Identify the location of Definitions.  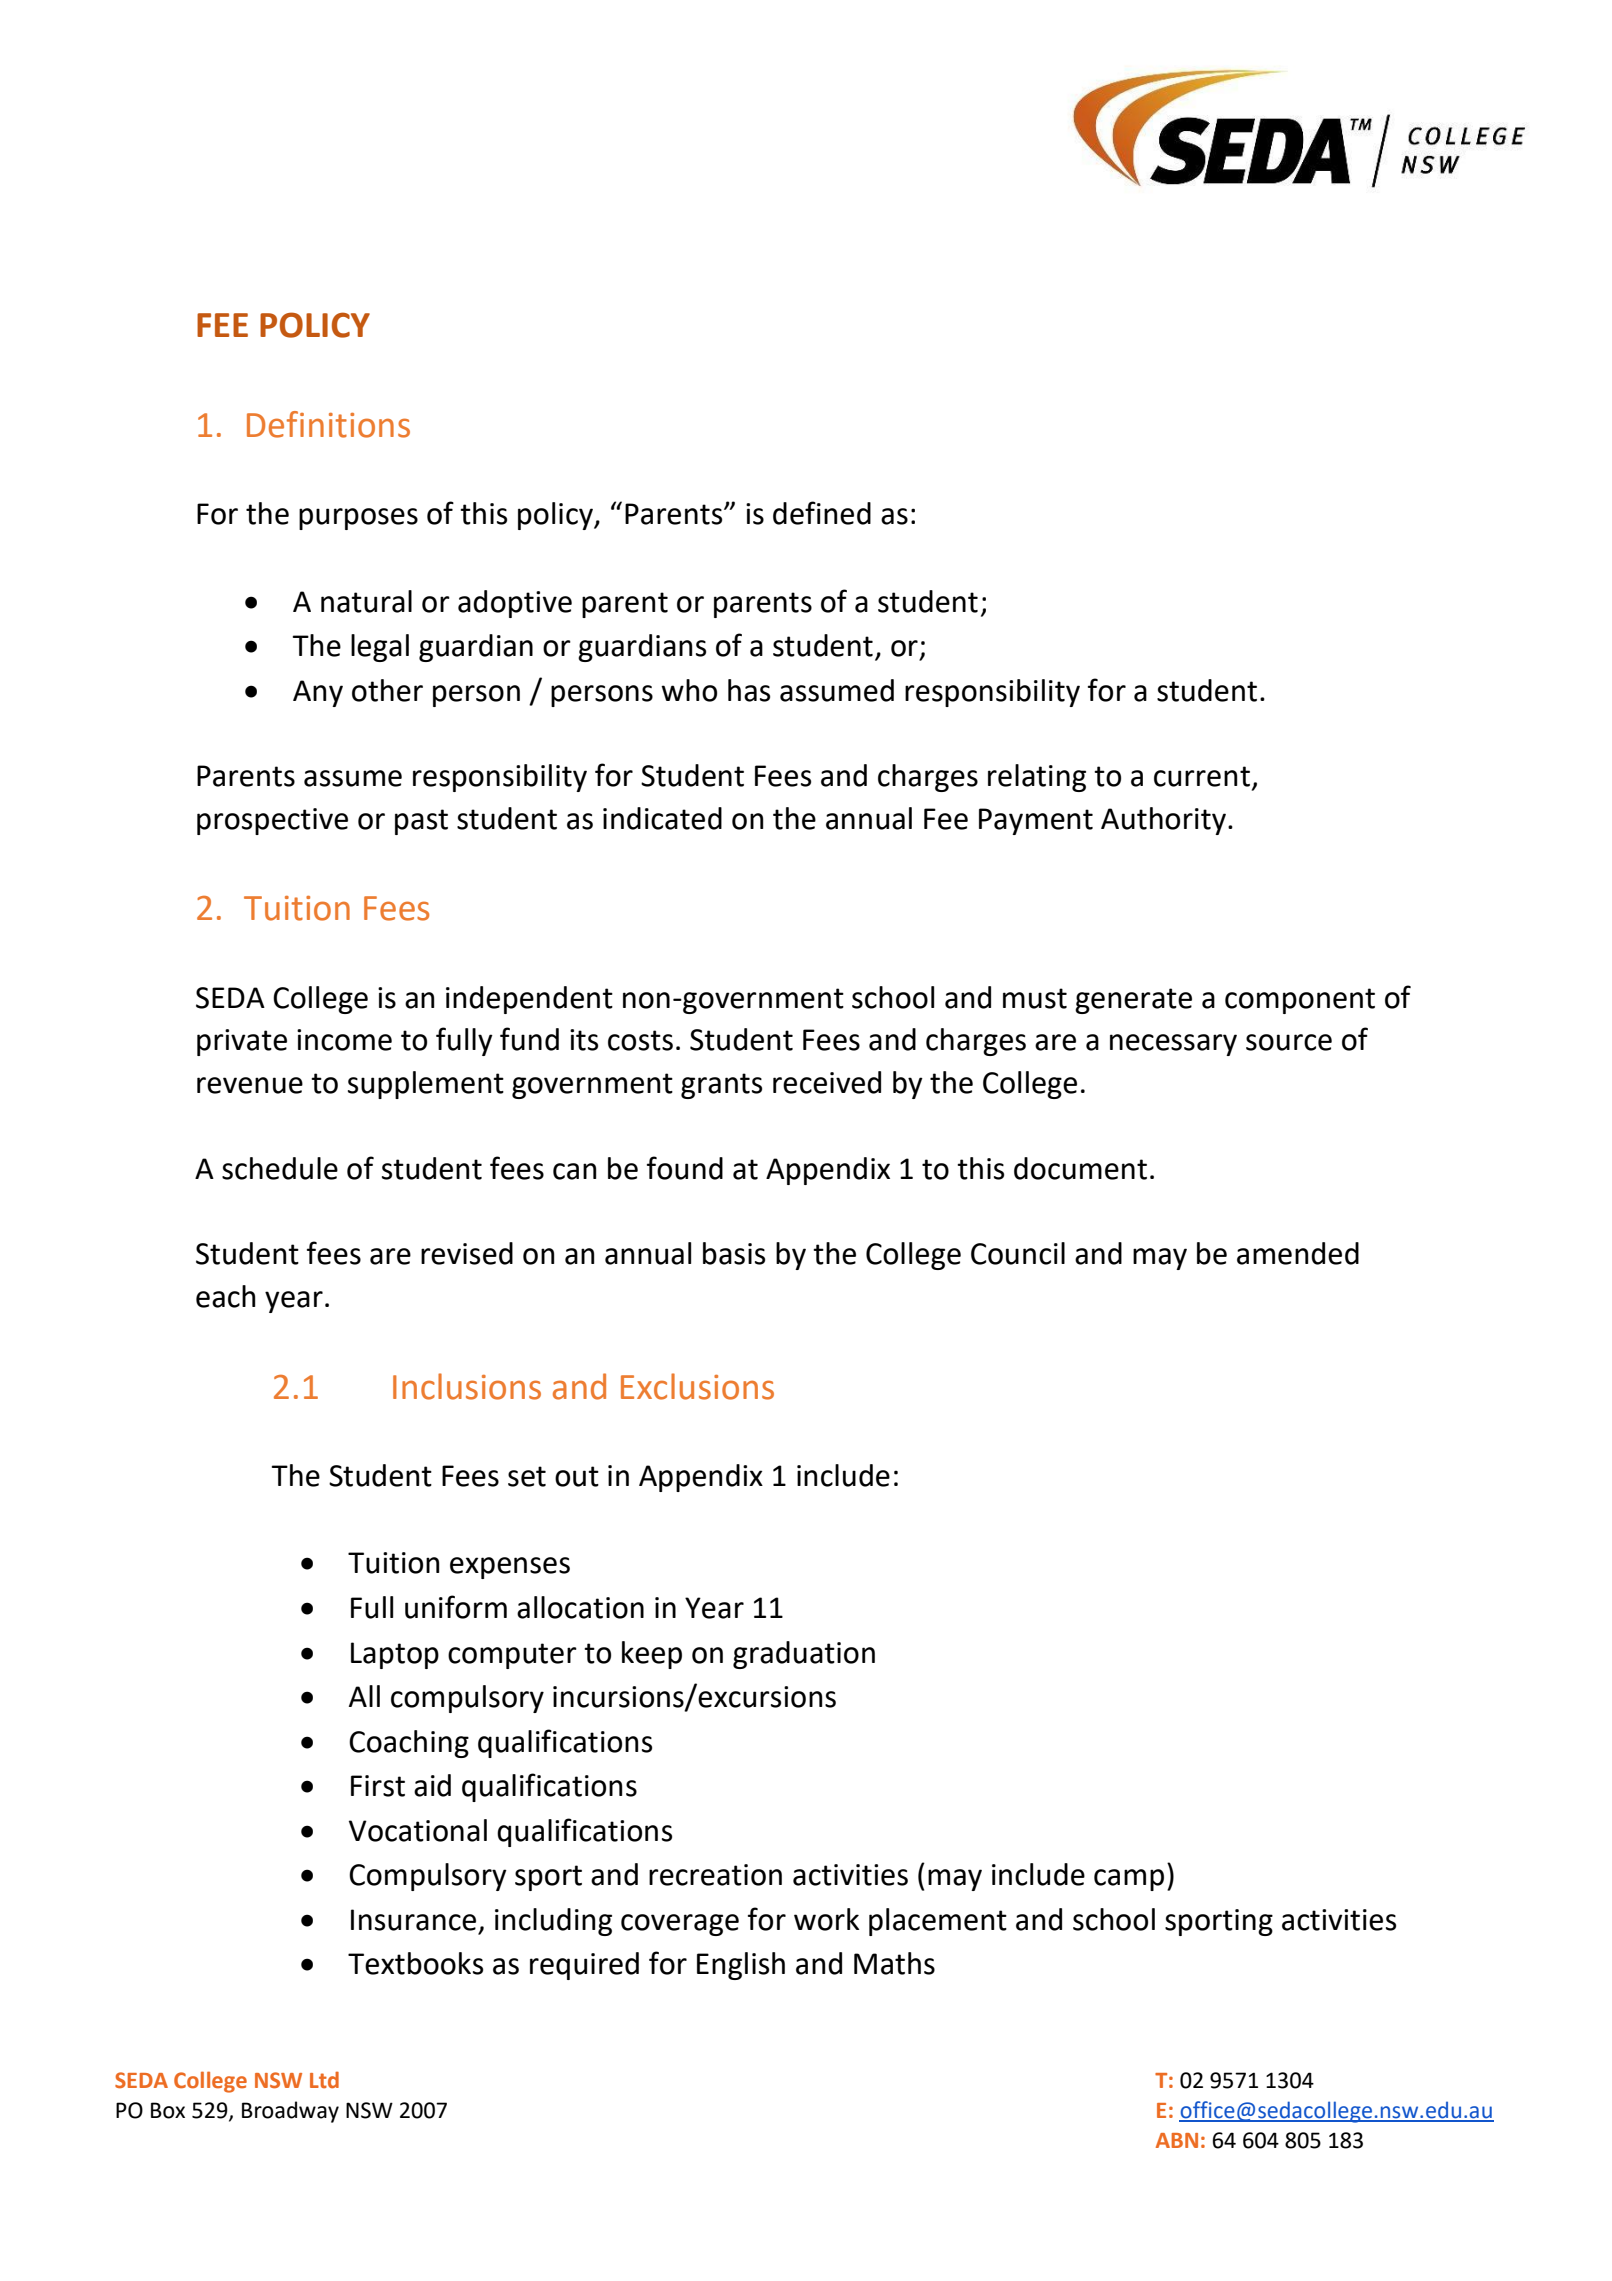
(328, 424).
